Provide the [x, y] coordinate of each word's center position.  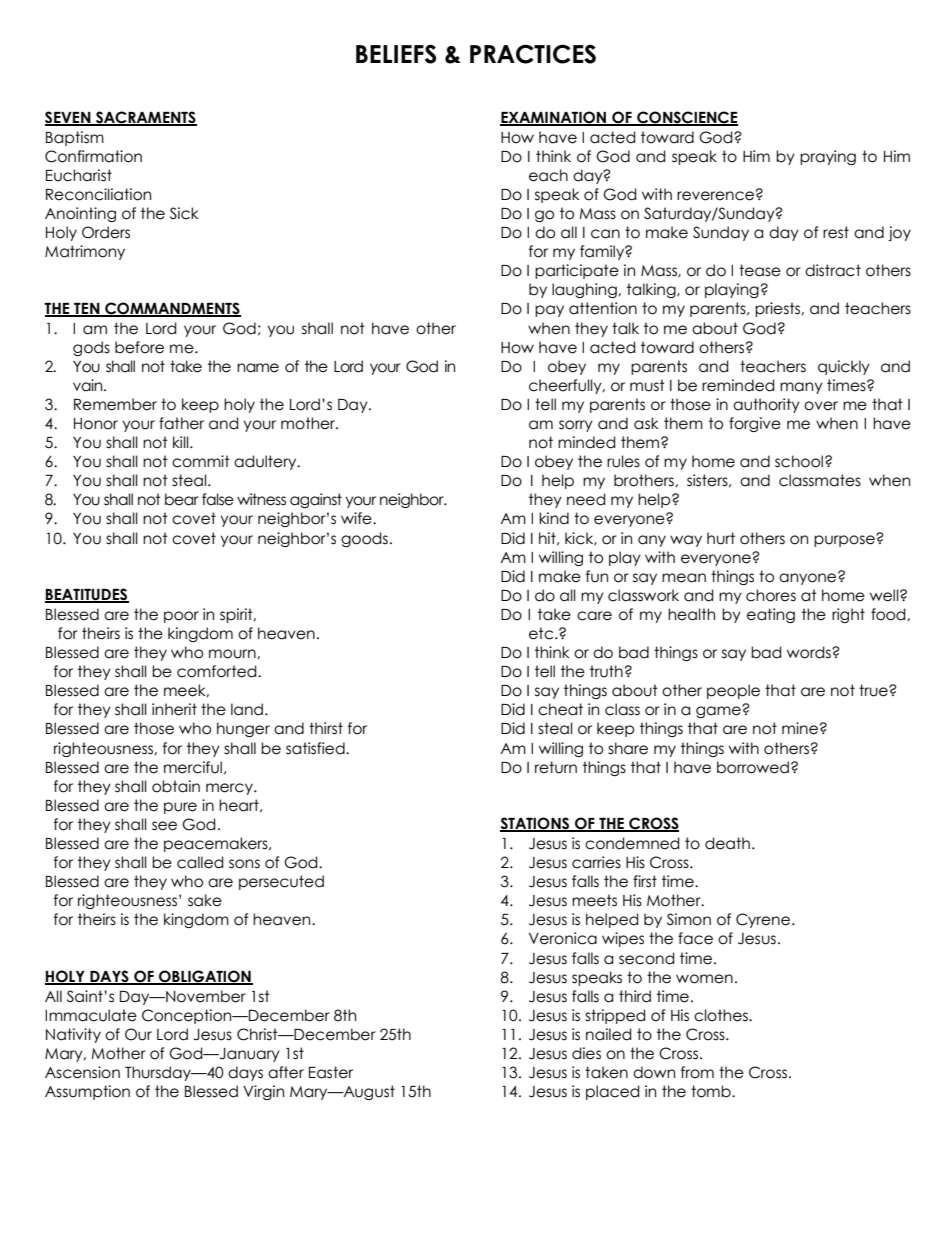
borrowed [753, 767]
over [821, 406]
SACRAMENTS [145, 118]
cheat [560, 709]
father [181, 423]
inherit [174, 709]
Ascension [82, 1072]
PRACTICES [533, 54]
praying [828, 157]
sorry [576, 426]
